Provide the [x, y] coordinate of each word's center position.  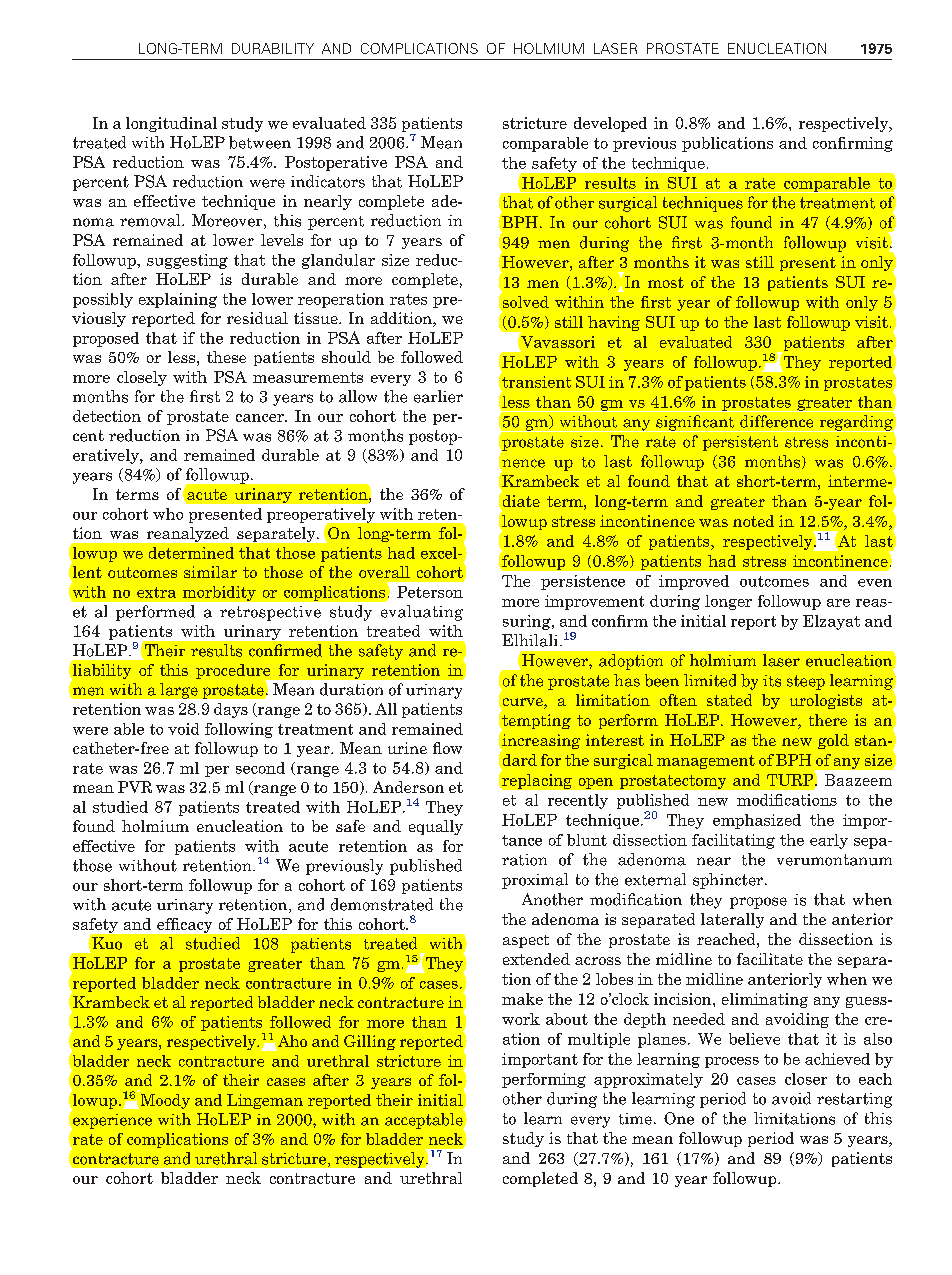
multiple [599, 1040]
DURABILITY [273, 48]
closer [806, 1079]
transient [535, 380]
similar [210, 572]
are [838, 603]
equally [436, 827]
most [666, 282]
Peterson [430, 592]
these [226, 357]
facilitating [733, 841]
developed [610, 124]
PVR [135, 787]
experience [111, 1122]
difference [776, 421]
